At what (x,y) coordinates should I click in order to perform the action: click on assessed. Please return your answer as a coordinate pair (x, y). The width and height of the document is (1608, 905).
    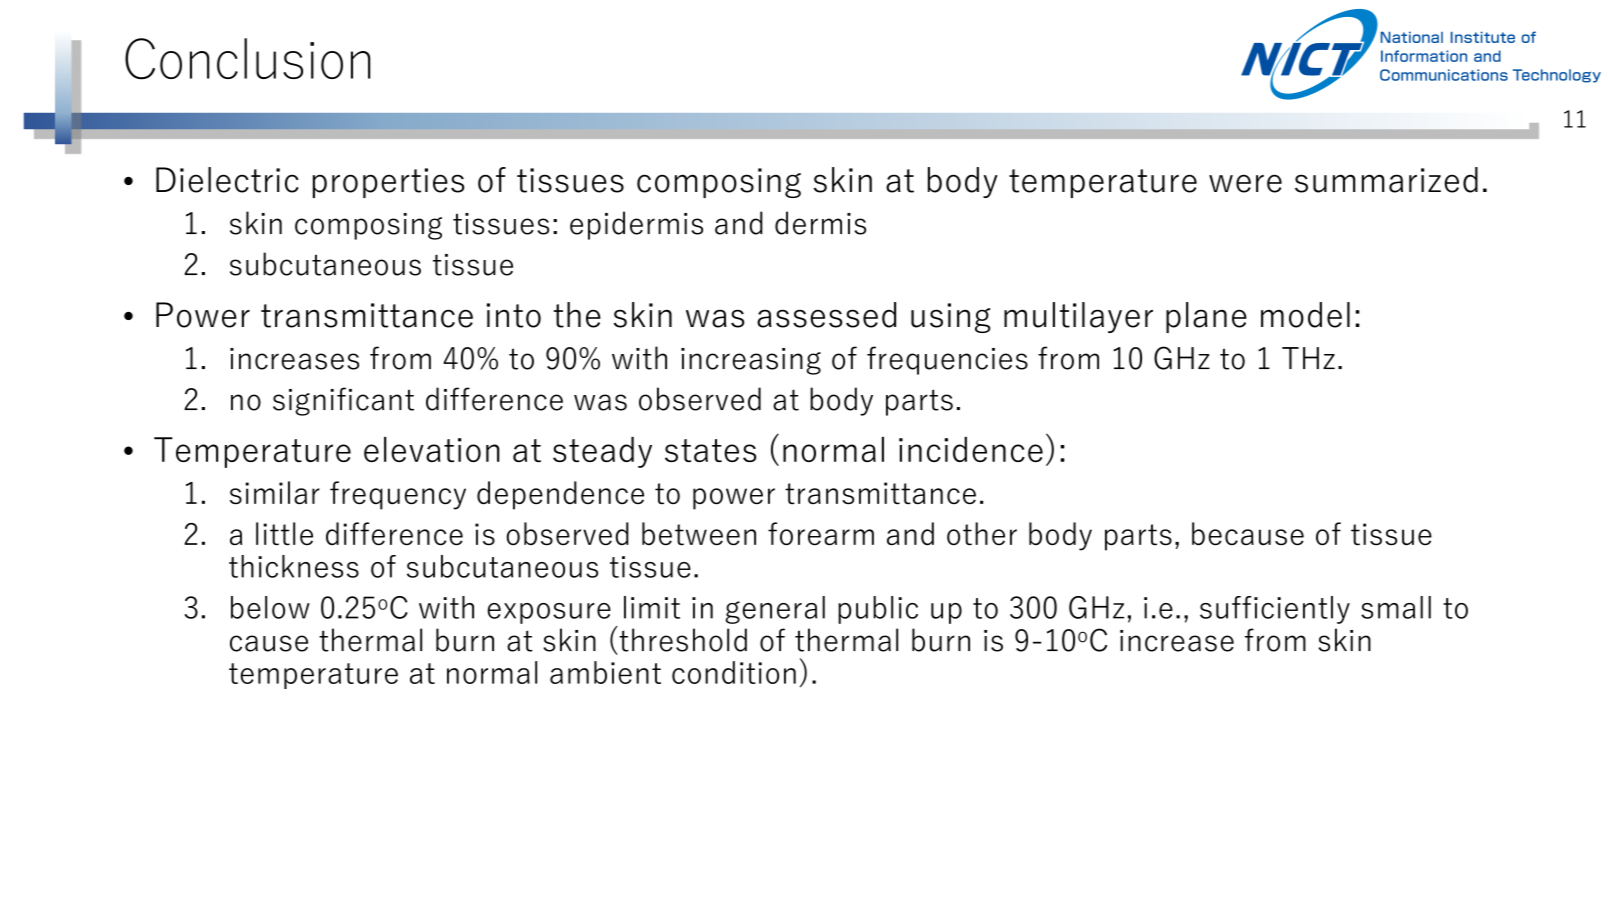
    Looking at the image, I should click on (826, 315).
